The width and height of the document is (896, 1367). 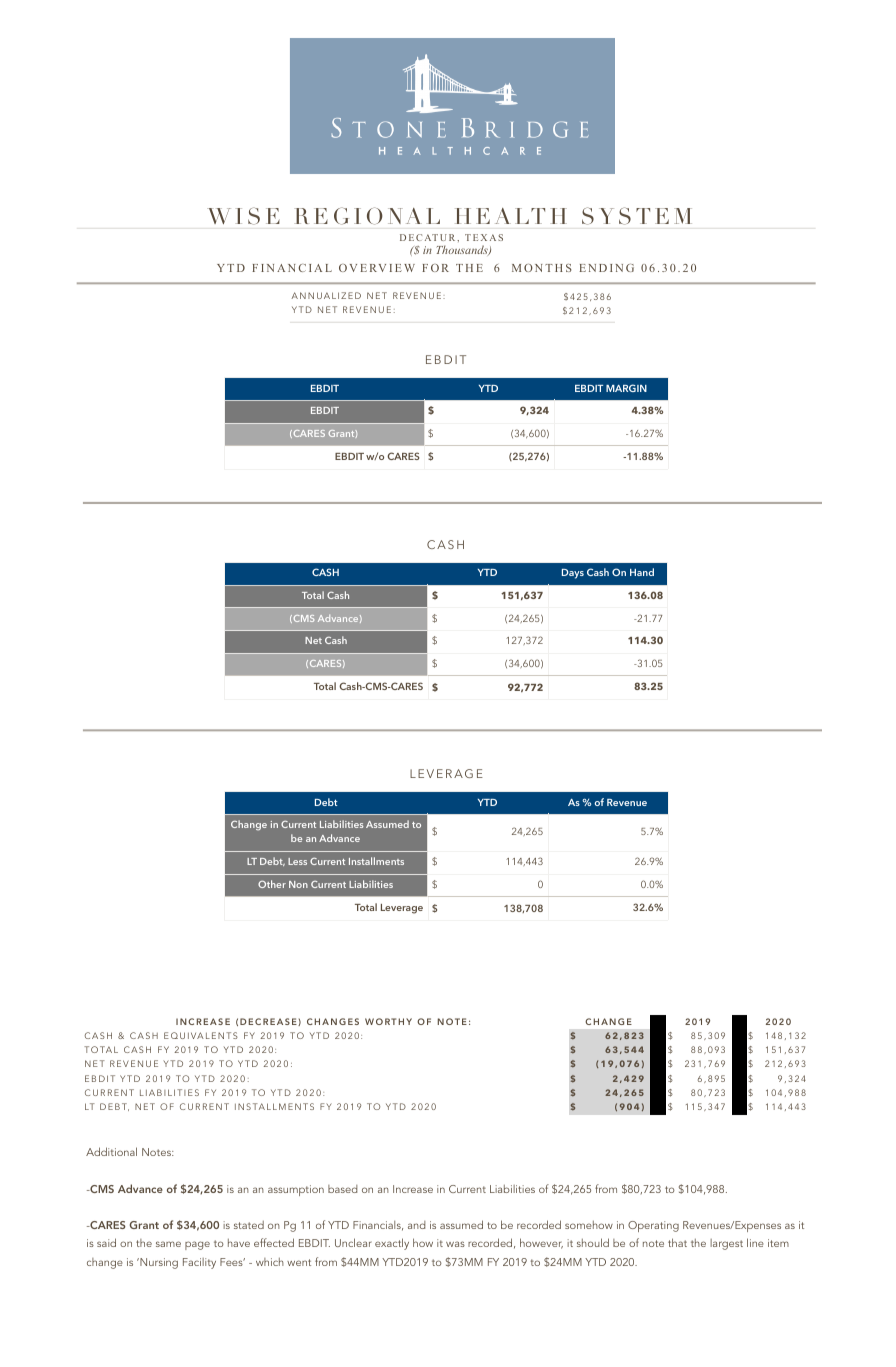 I want to click on page, so click(x=197, y=1245).
